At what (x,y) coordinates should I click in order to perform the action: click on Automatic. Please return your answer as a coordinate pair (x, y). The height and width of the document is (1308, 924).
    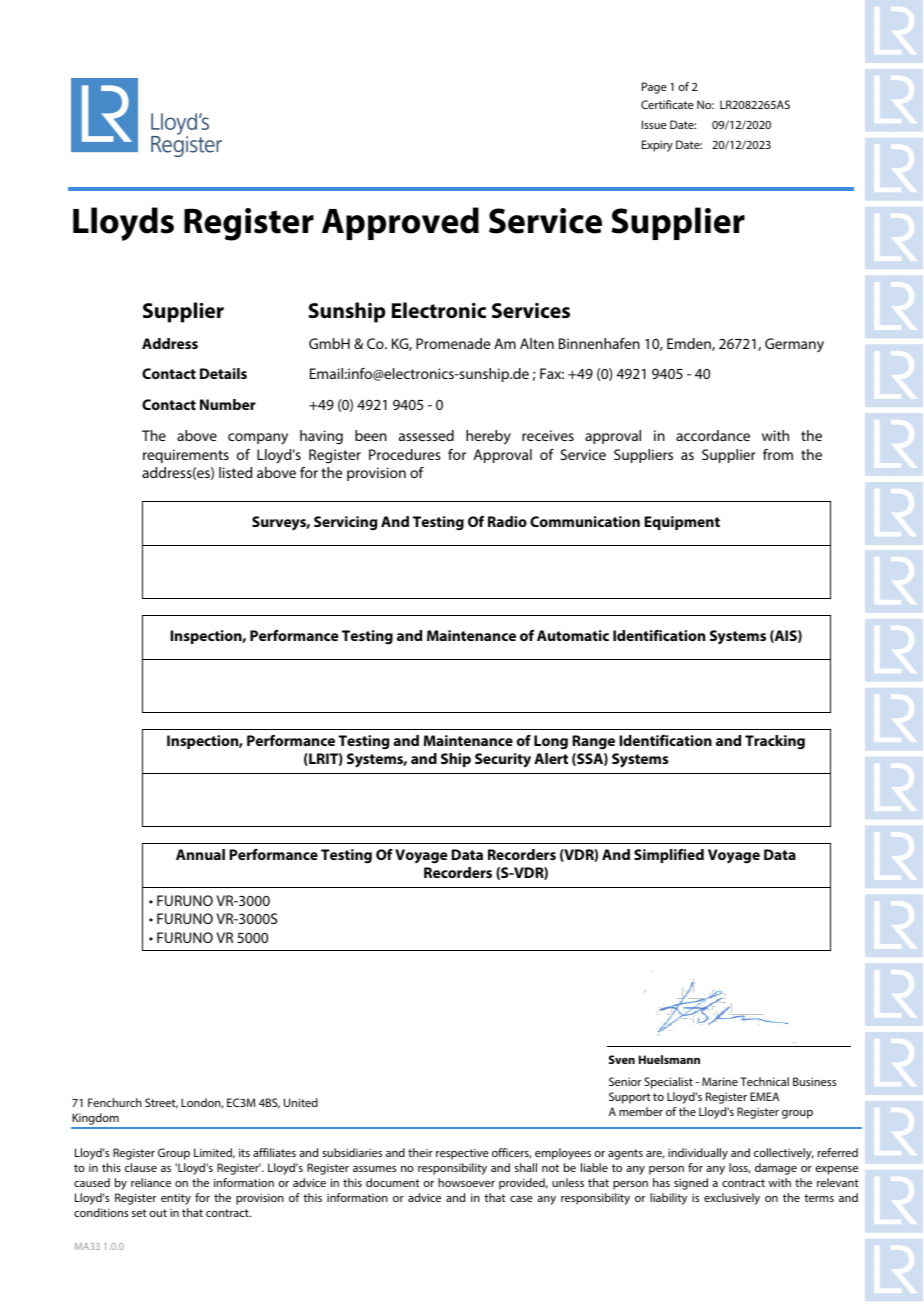
    Looking at the image, I should click on (573, 635).
